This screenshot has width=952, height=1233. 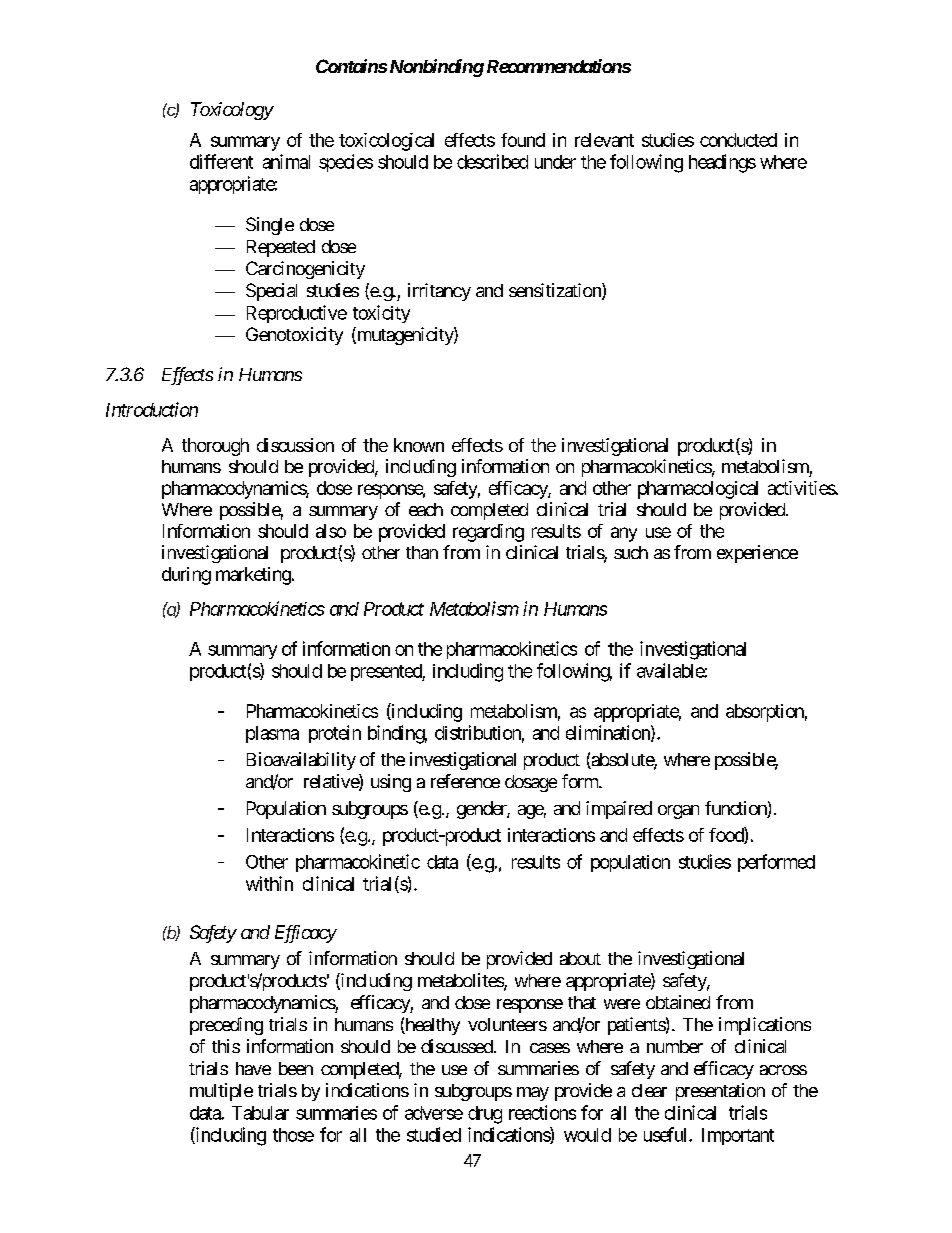 I want to click on described, so click(x=492, y=161).
